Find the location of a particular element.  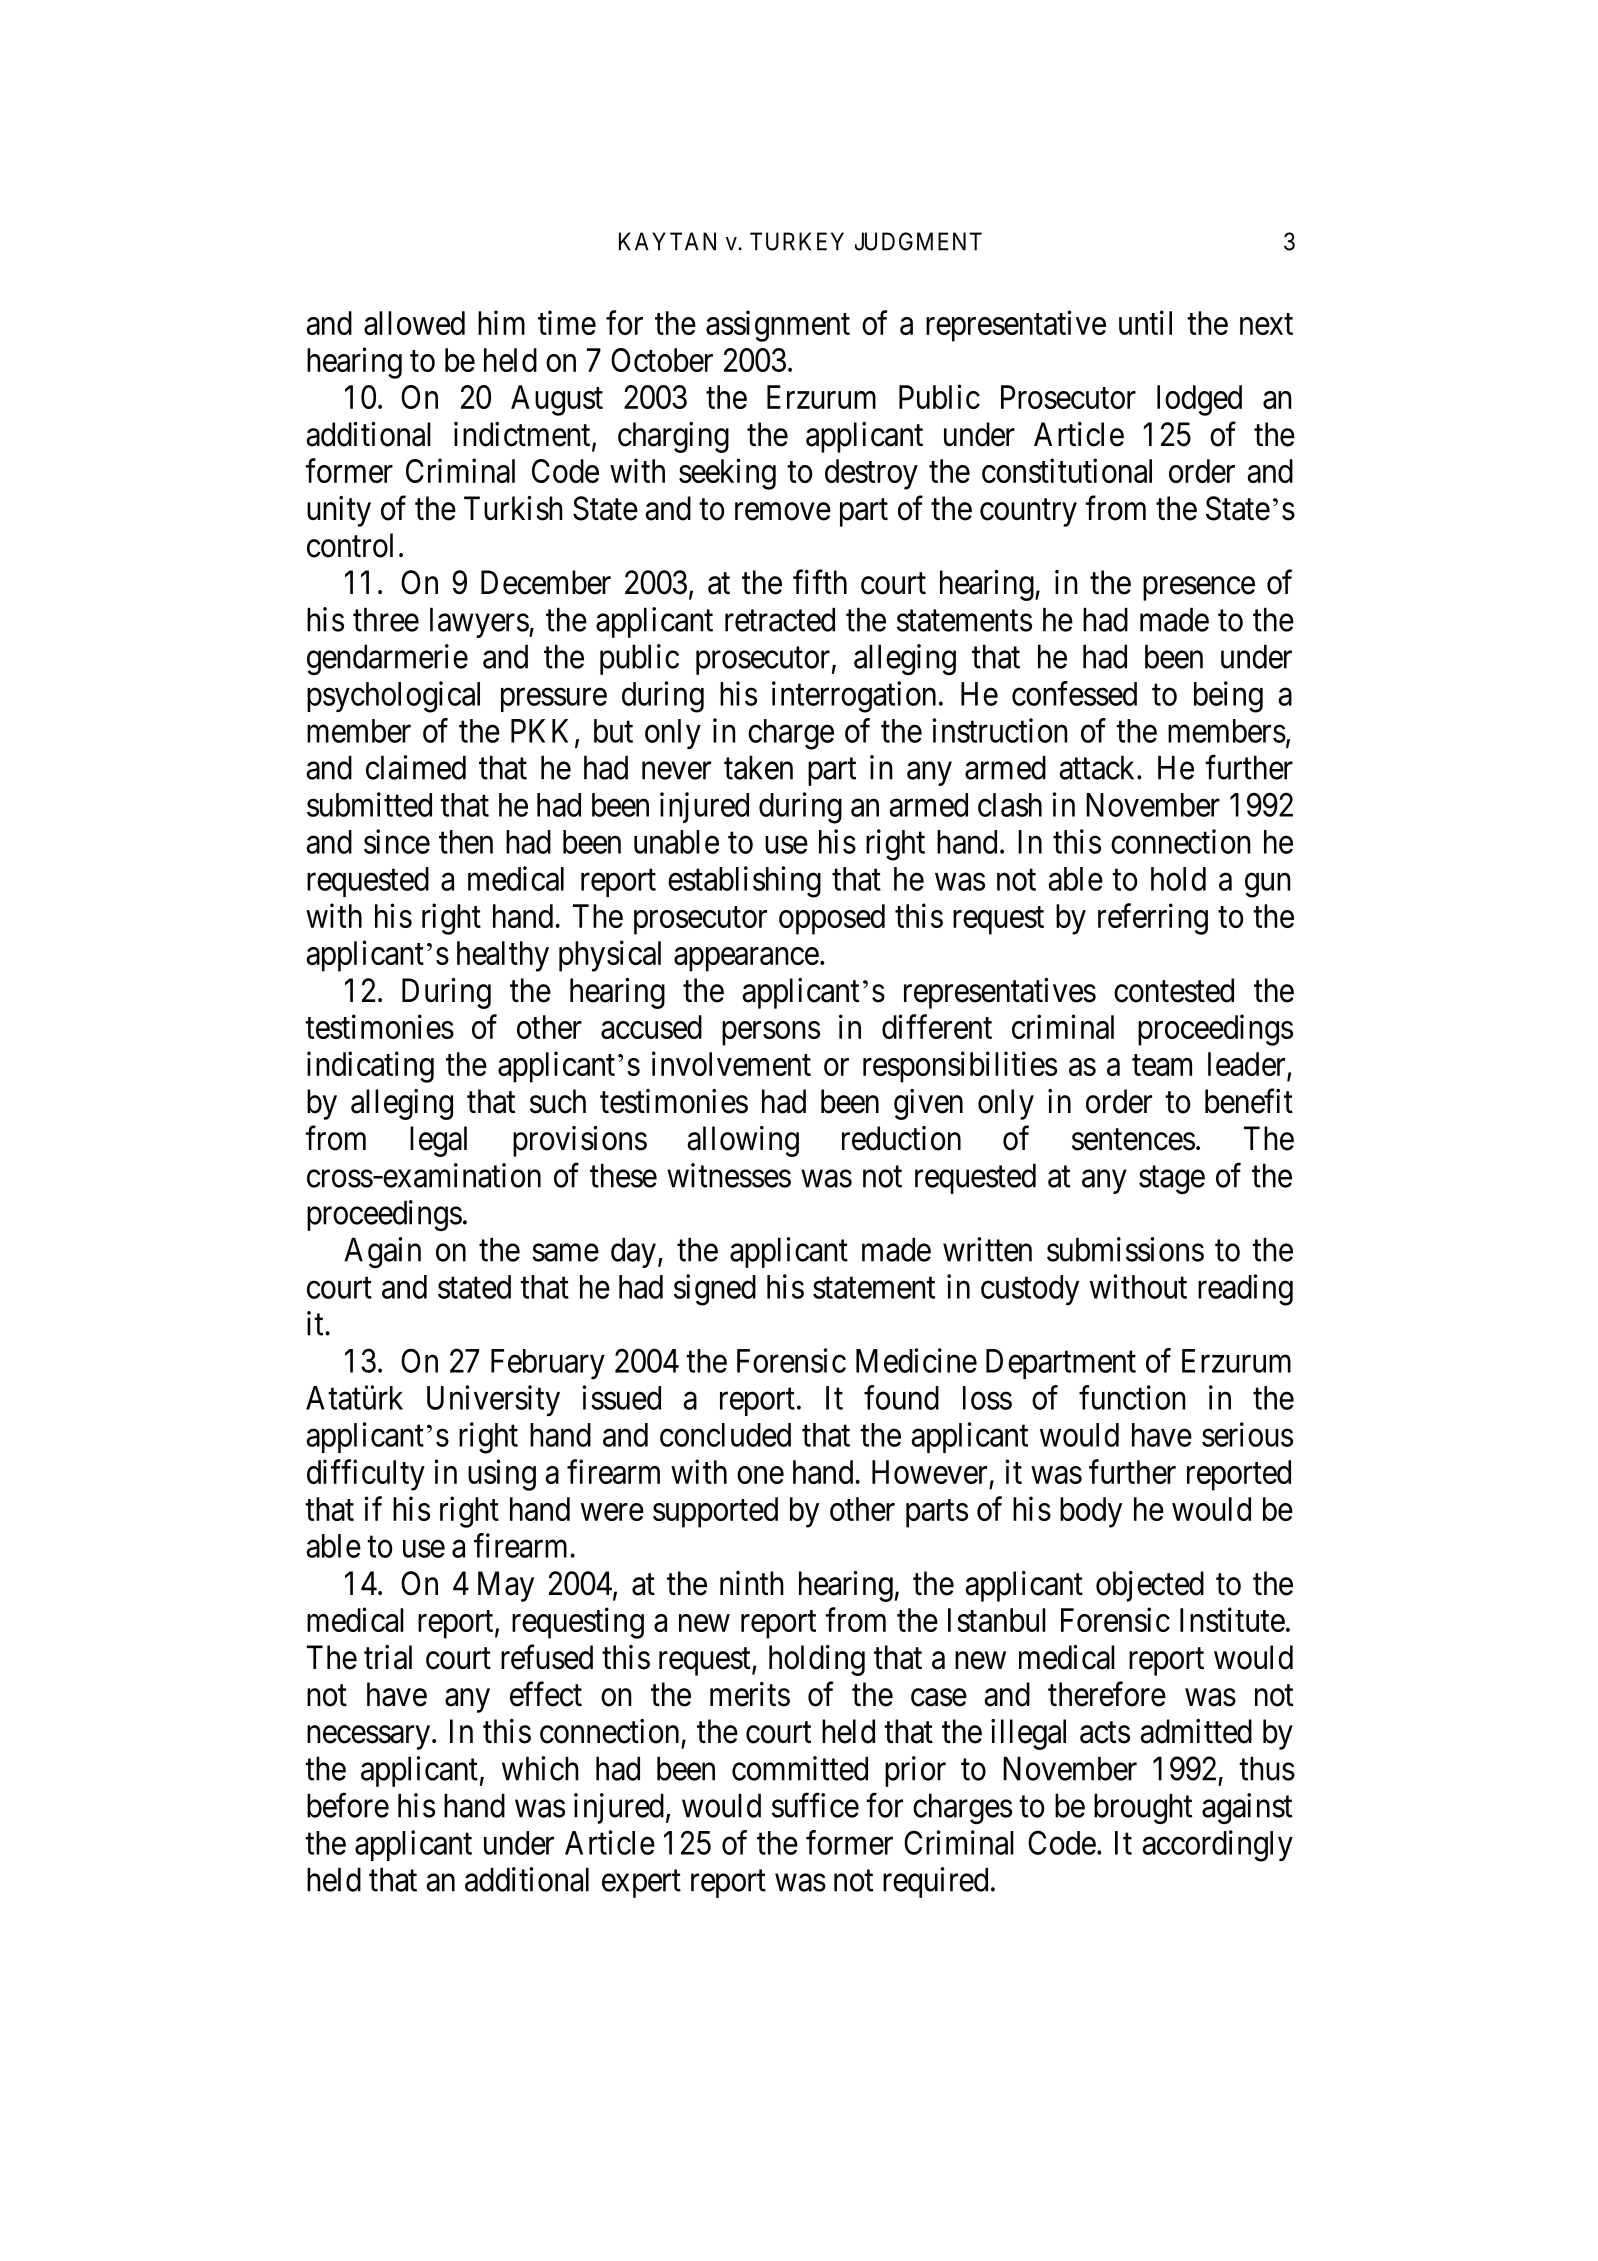

then is located at coordinates (466, 842).
